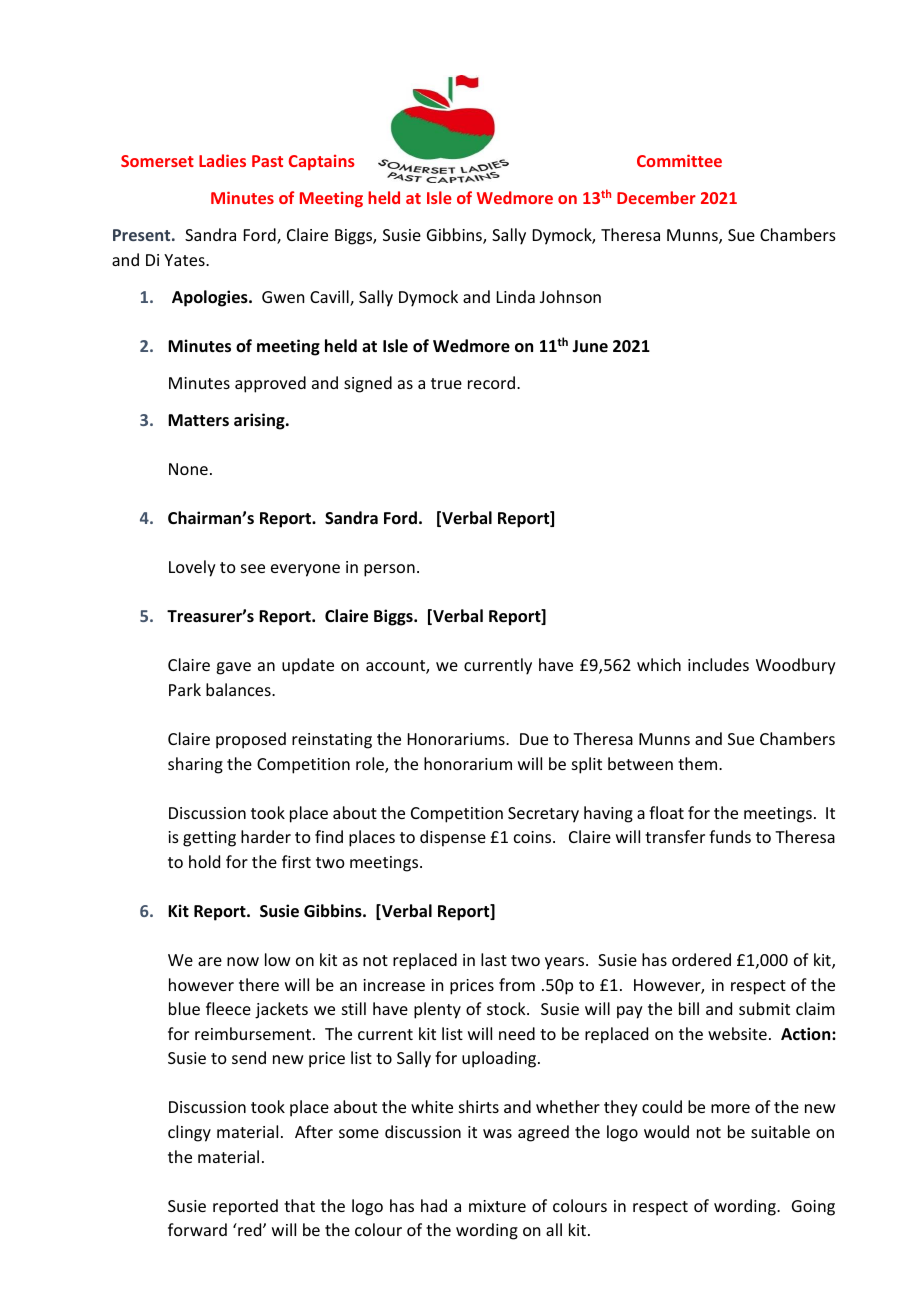 This screenshot has width=924, height=1308. Describe the element at coordinates (718, 664) in the screenshot. I see `includes` at that location.
